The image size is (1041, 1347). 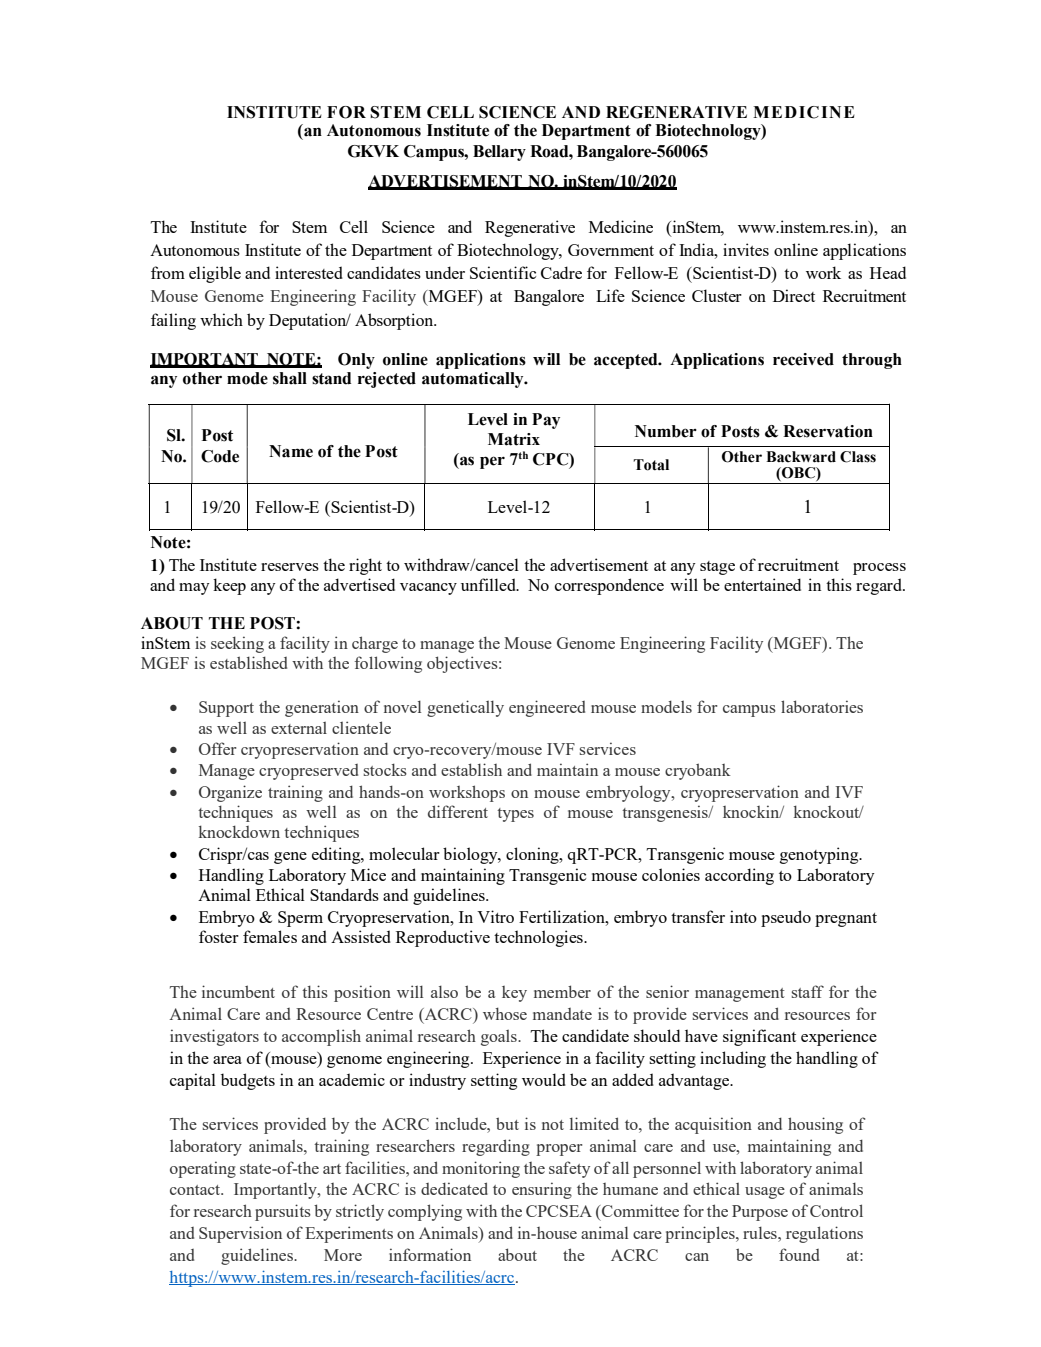 I want to click on Code, so click(x=220, y=456).
